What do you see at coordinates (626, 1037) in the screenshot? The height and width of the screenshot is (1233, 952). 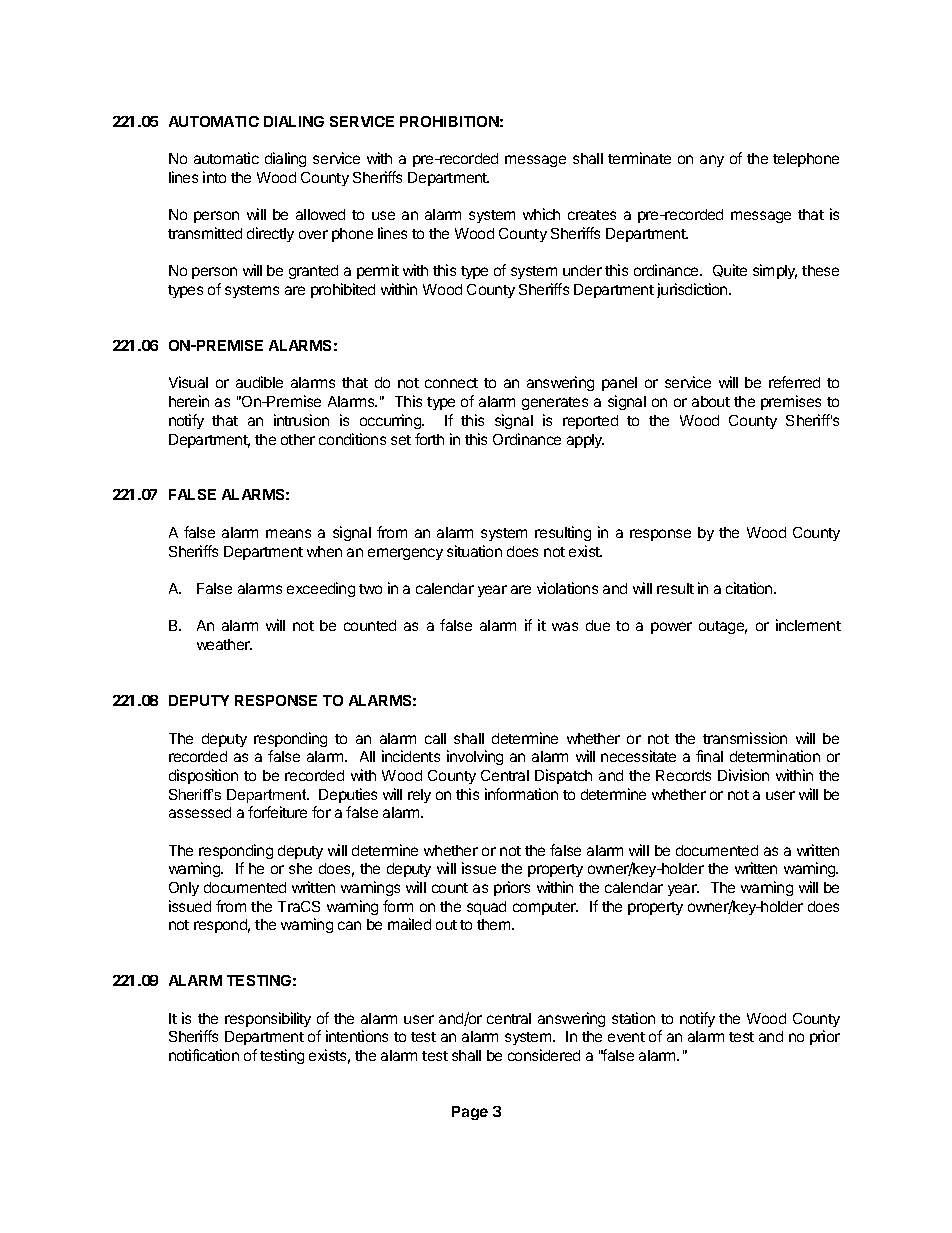 I see `event` at bounding box center [626, 1037].
